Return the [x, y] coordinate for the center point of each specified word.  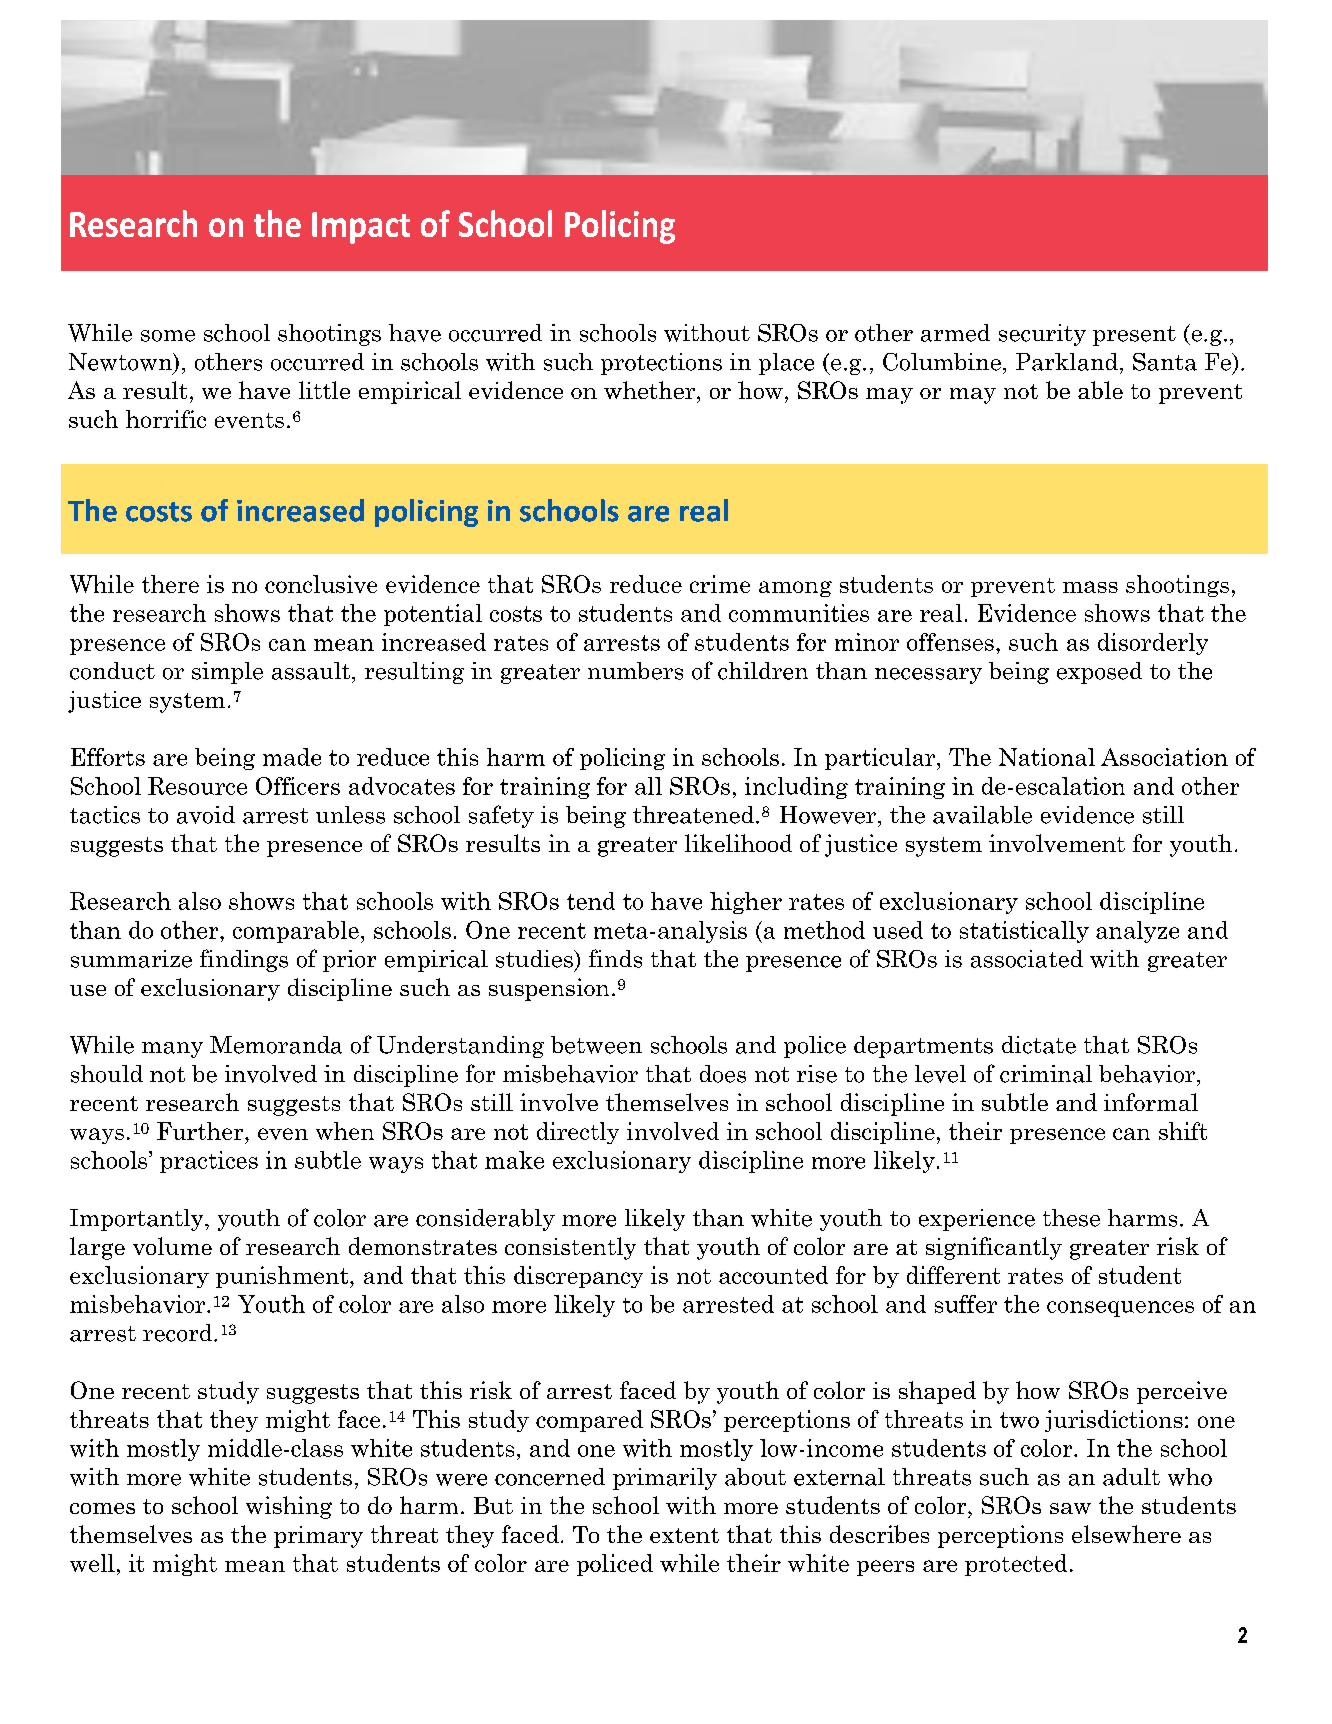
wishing [289, 1507]
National [1047, 757]
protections [661, 364]
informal [1151, 1102]
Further [201, 1131]
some [168, 336]
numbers [635, 671]
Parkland [1067, 362]
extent [684, 1535]
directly [578, 1133]
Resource [197, 786]
